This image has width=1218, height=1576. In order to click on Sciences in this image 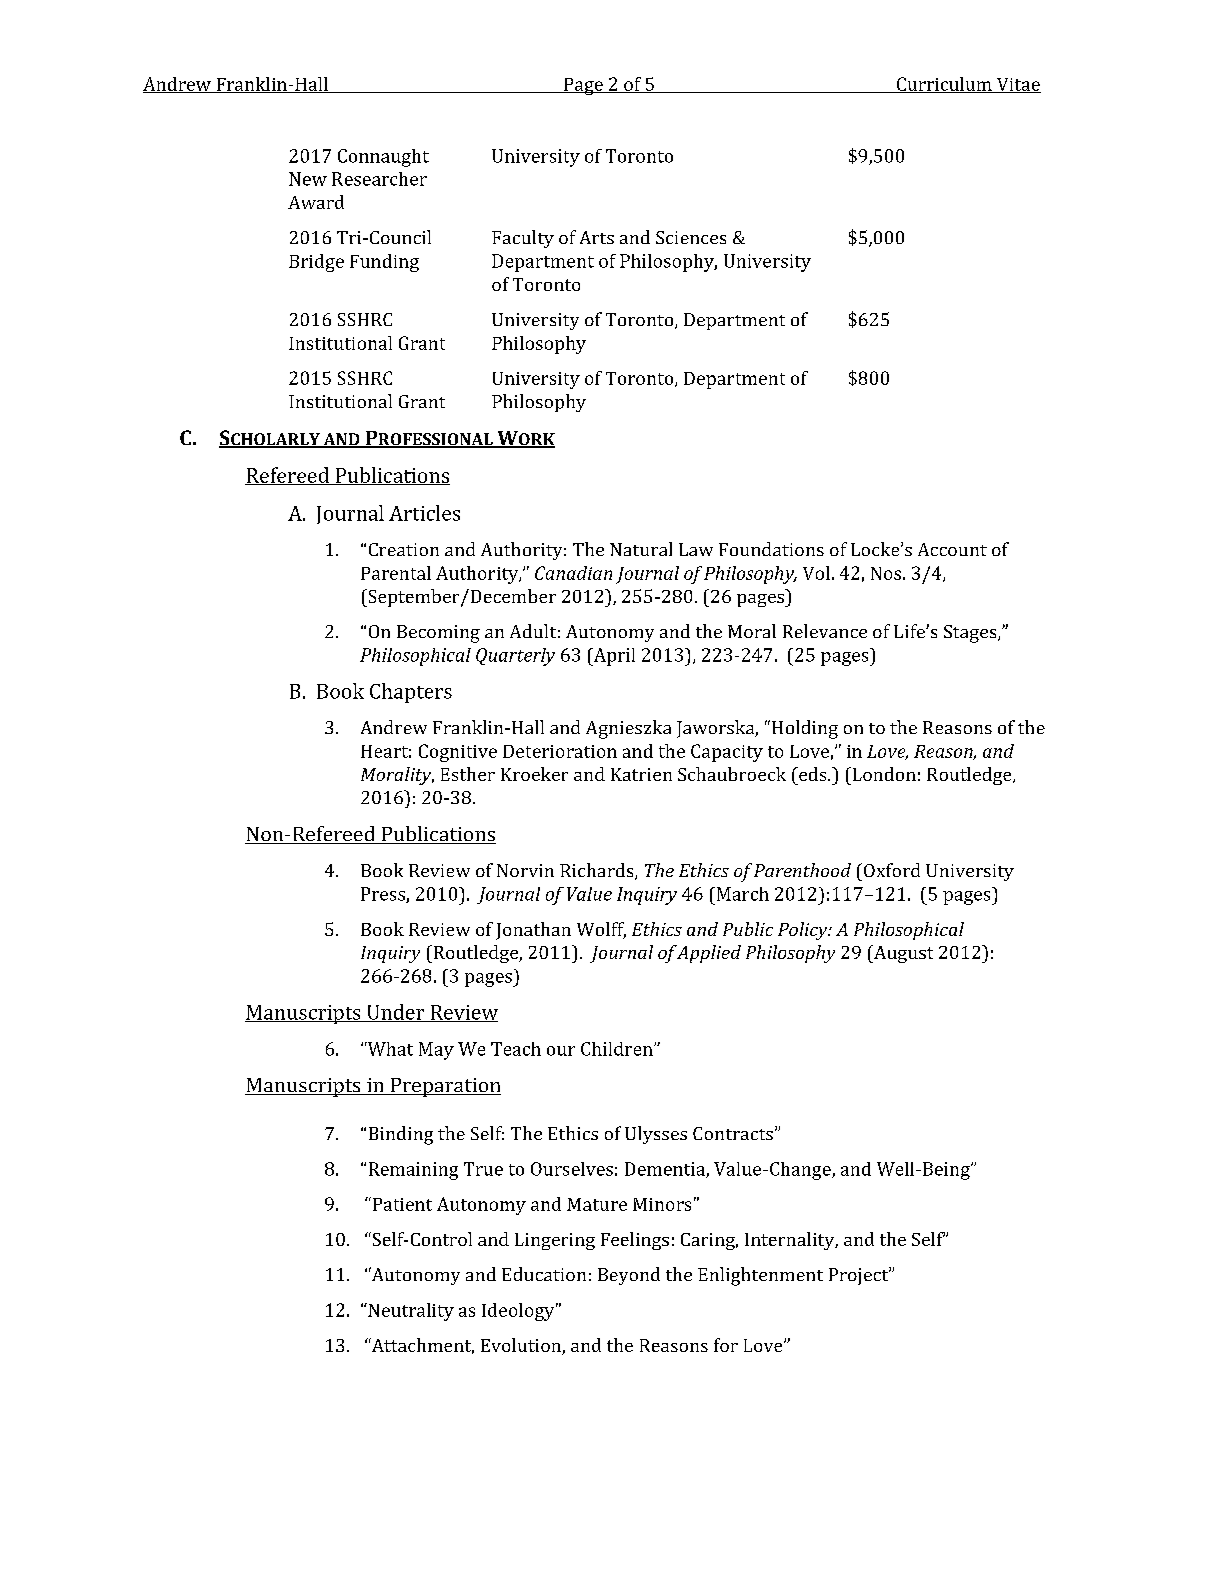, I will do `click(691, 237)`.
